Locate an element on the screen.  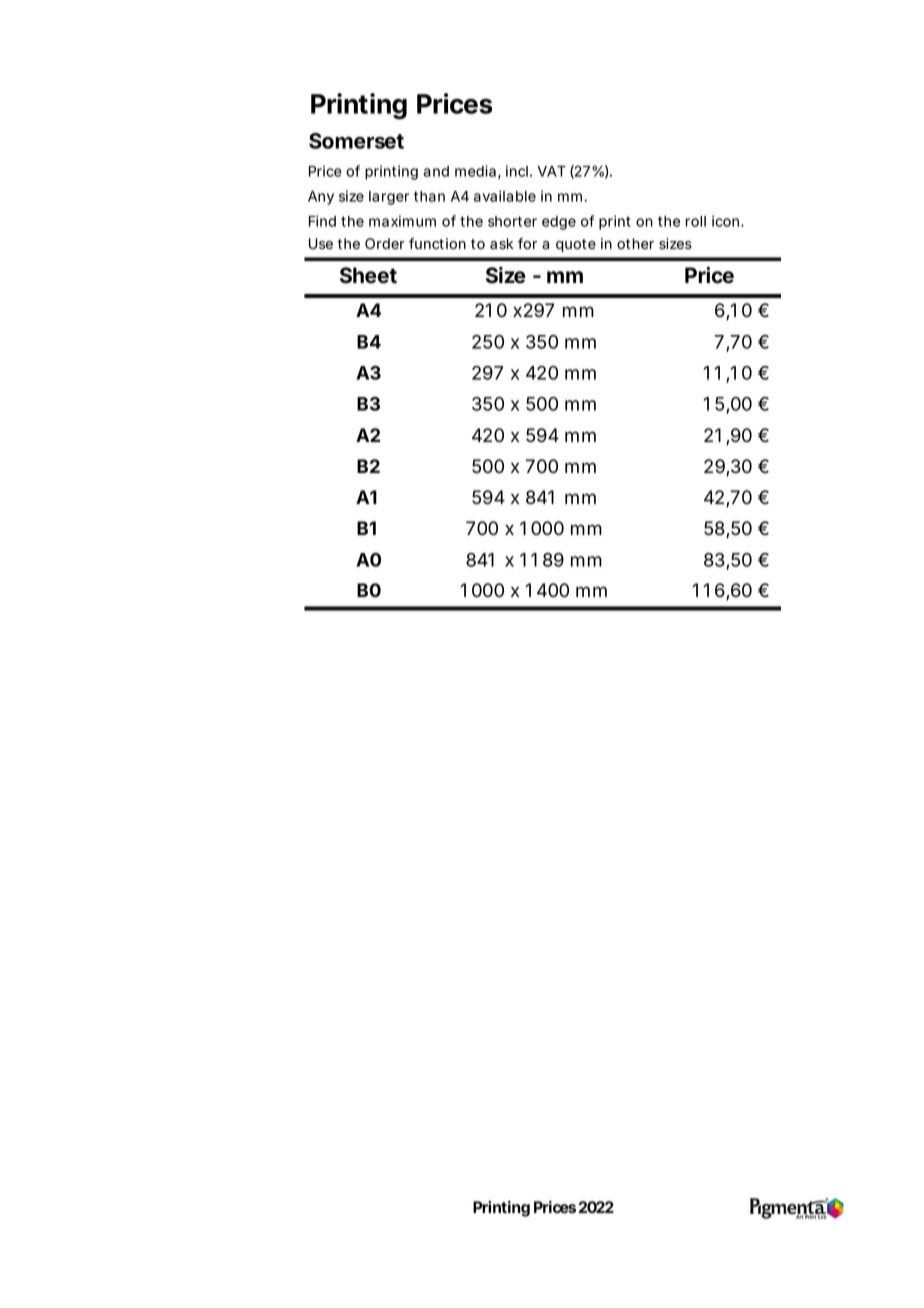
larger is located at coordinates (389, 198).
